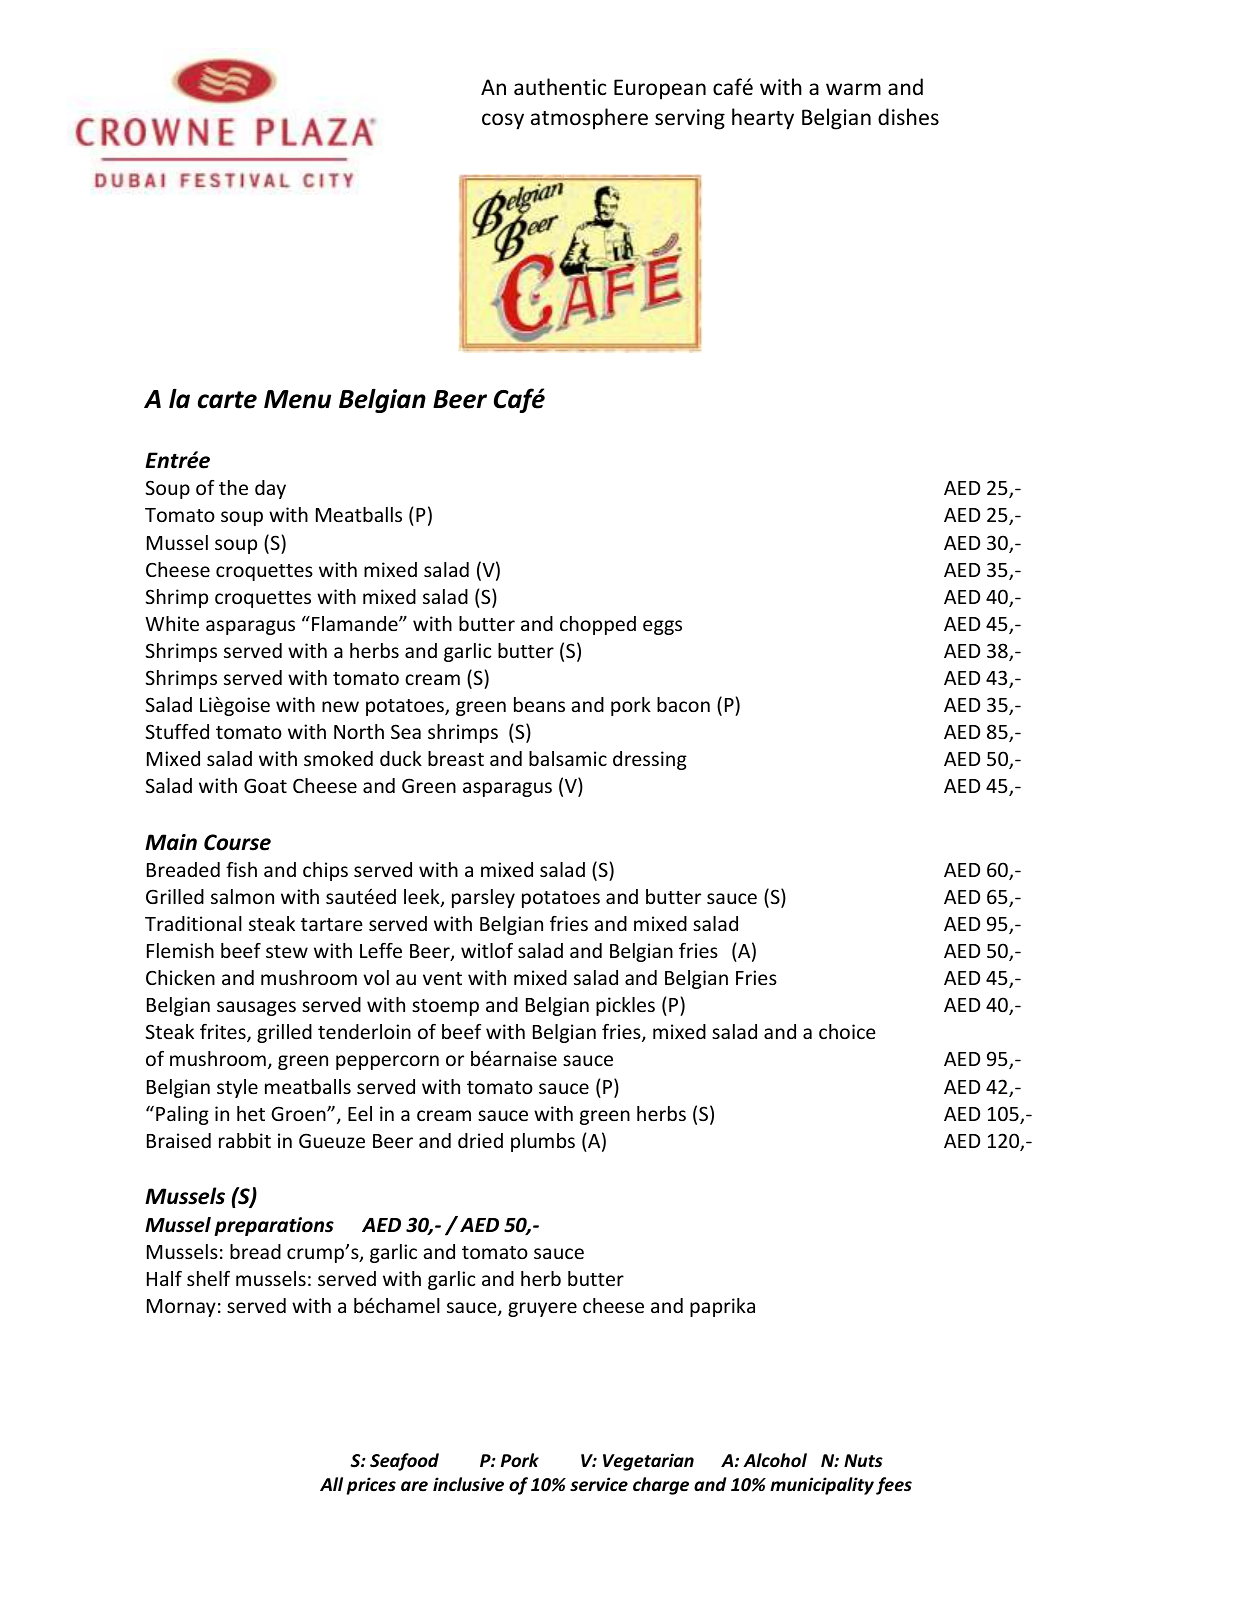  Describe the element at coordinates (662, 627) in the document. I see `eggs` at that location.
